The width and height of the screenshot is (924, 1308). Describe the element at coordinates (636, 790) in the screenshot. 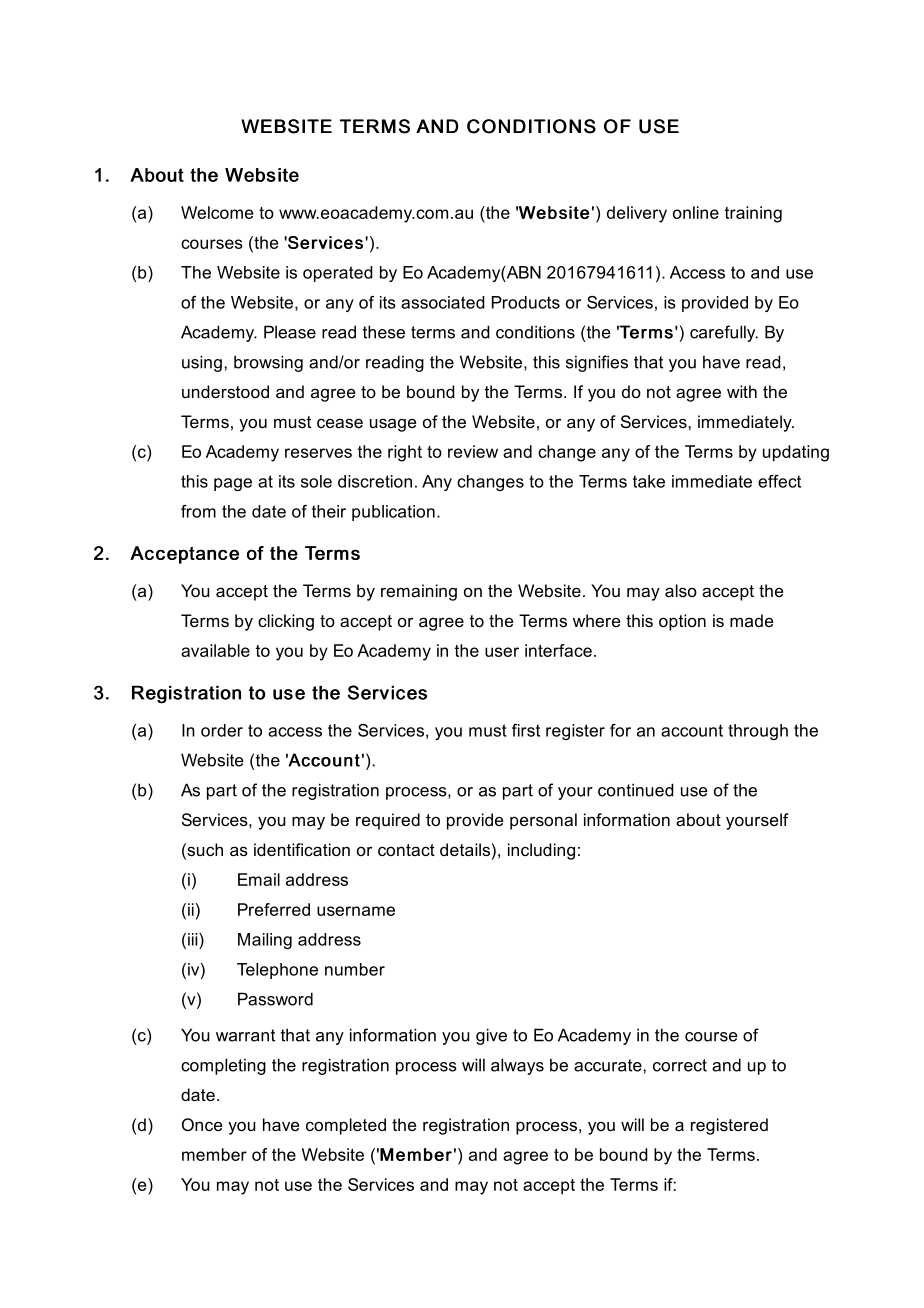

I see `continued` at that location.
